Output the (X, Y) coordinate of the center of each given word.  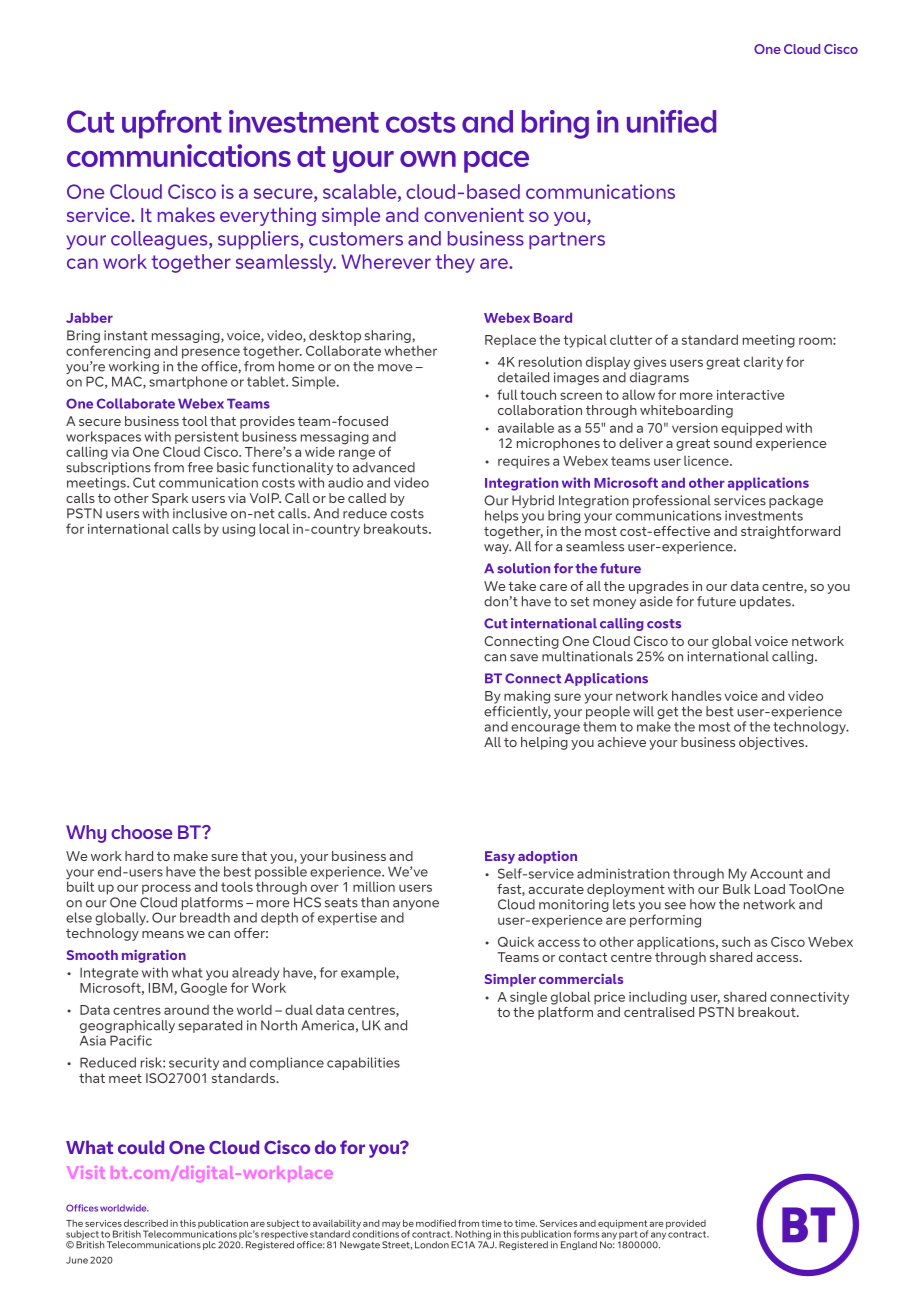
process (166, 889)
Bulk (737, 887)
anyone (416, 905)
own (428, 159)
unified (671, 121)
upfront (172, 124)
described (146, 1223)
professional (672, 501)
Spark (170, 499)
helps (501, 516)
